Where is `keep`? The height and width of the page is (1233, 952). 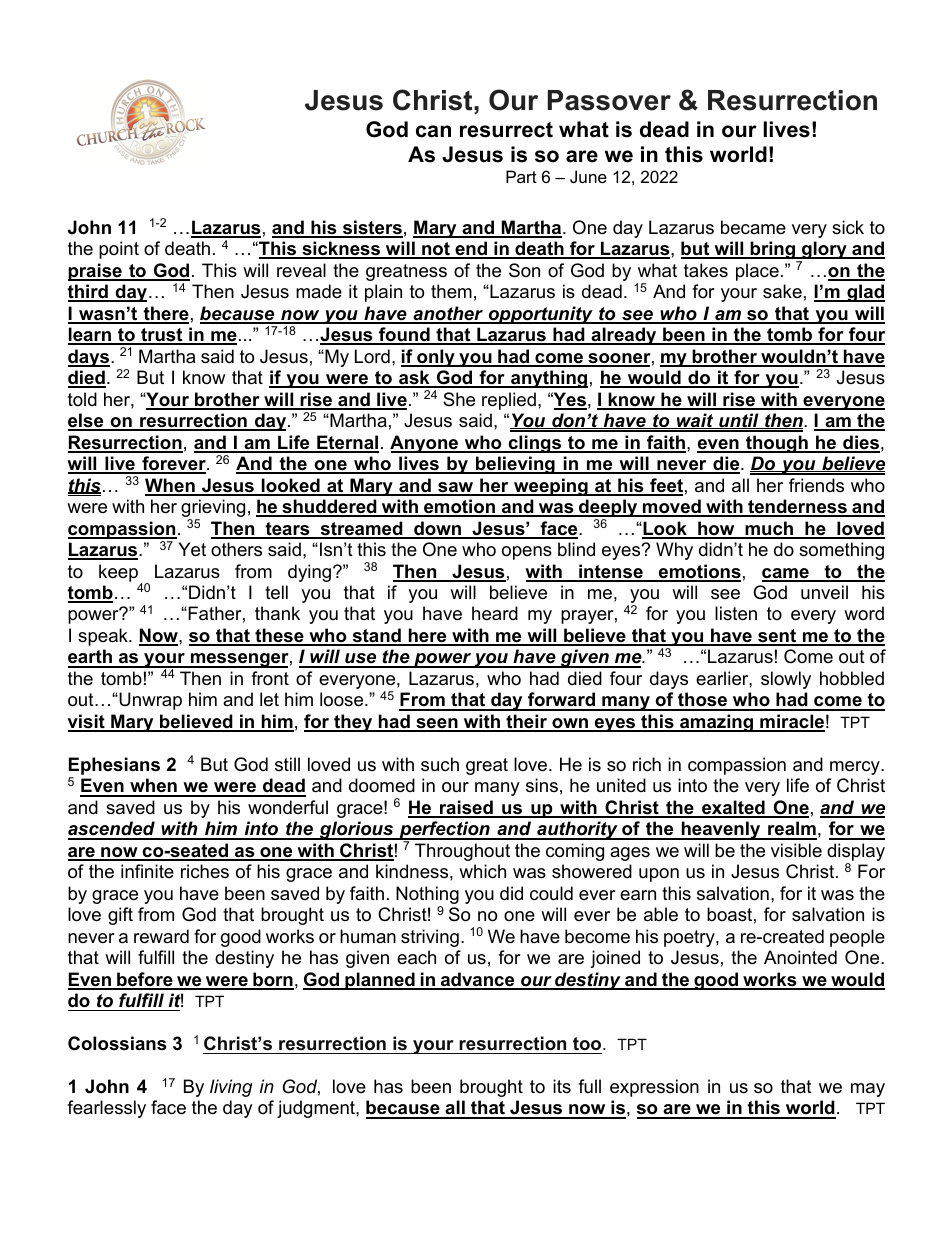 keep is located at coordinates (118, 573).
